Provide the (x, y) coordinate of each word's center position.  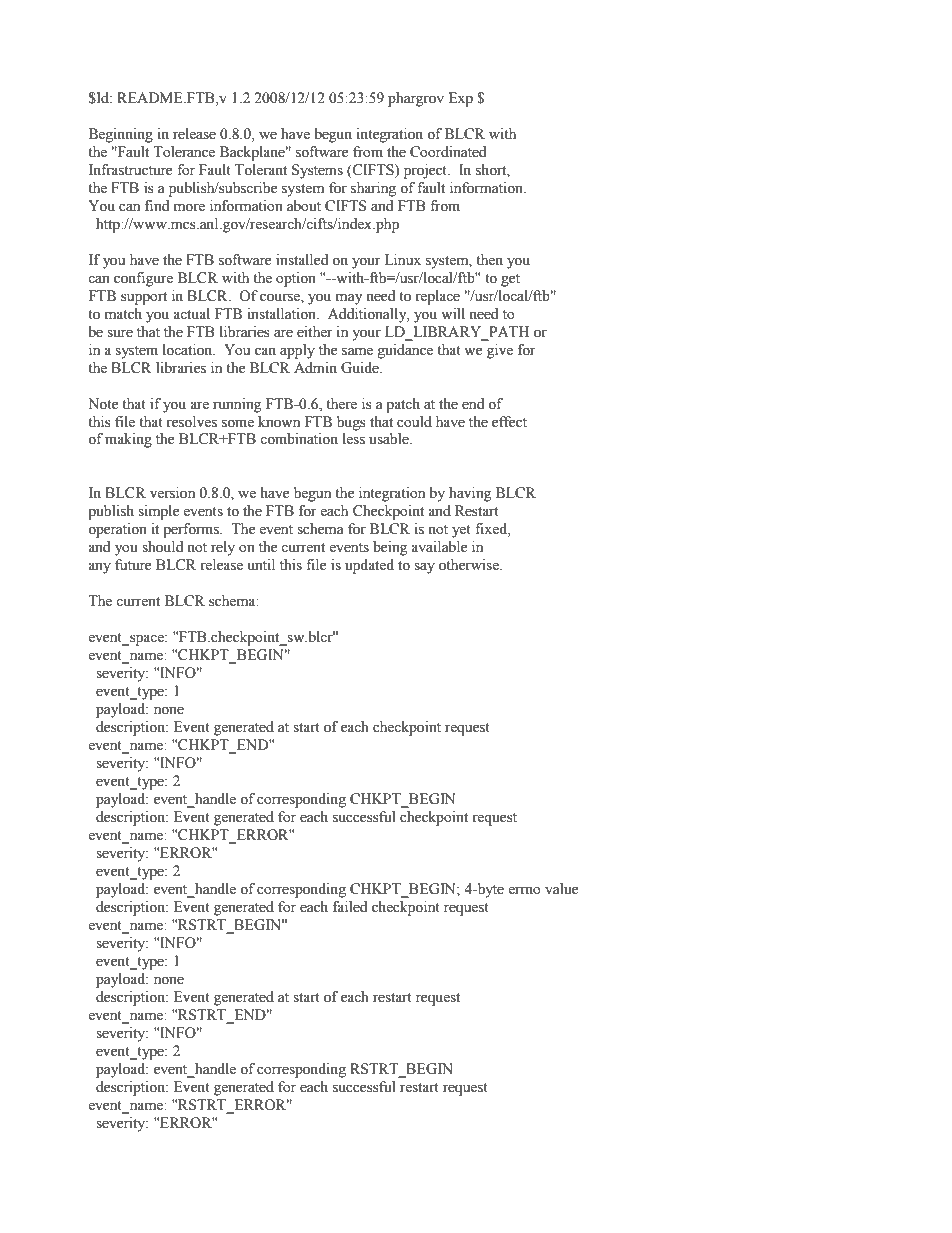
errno (524, 890)
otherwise (470, 565)
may (349, 299)
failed (350, 907)
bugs (351, 423)
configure (143, 279)
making (128, 440)
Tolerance (184, 152)
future (133, 565)
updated (369, 566)
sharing (373, 189)
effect (509, 422)
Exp (460, 99)
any (99, 568)
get (510, 280)
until (261, 565)
